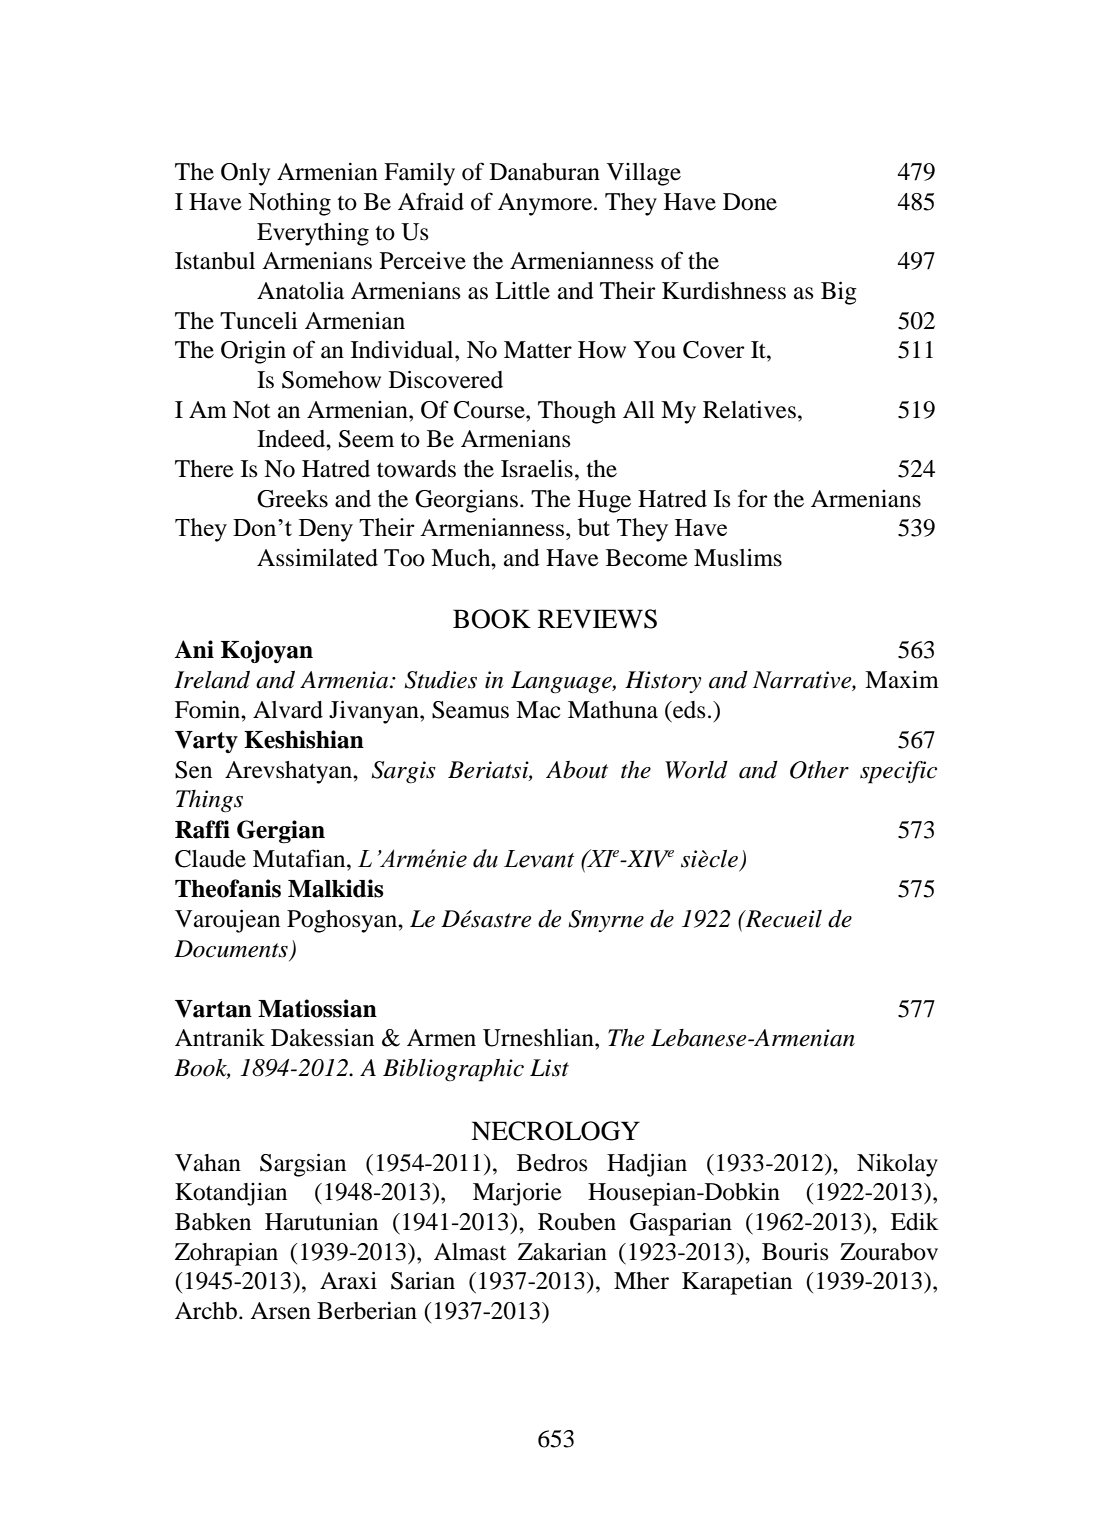 The image size is (1103, 1538). What do you see at coordinates (289, 204) in the image?
I see `Nothing` at bounding box center [289, 204].
